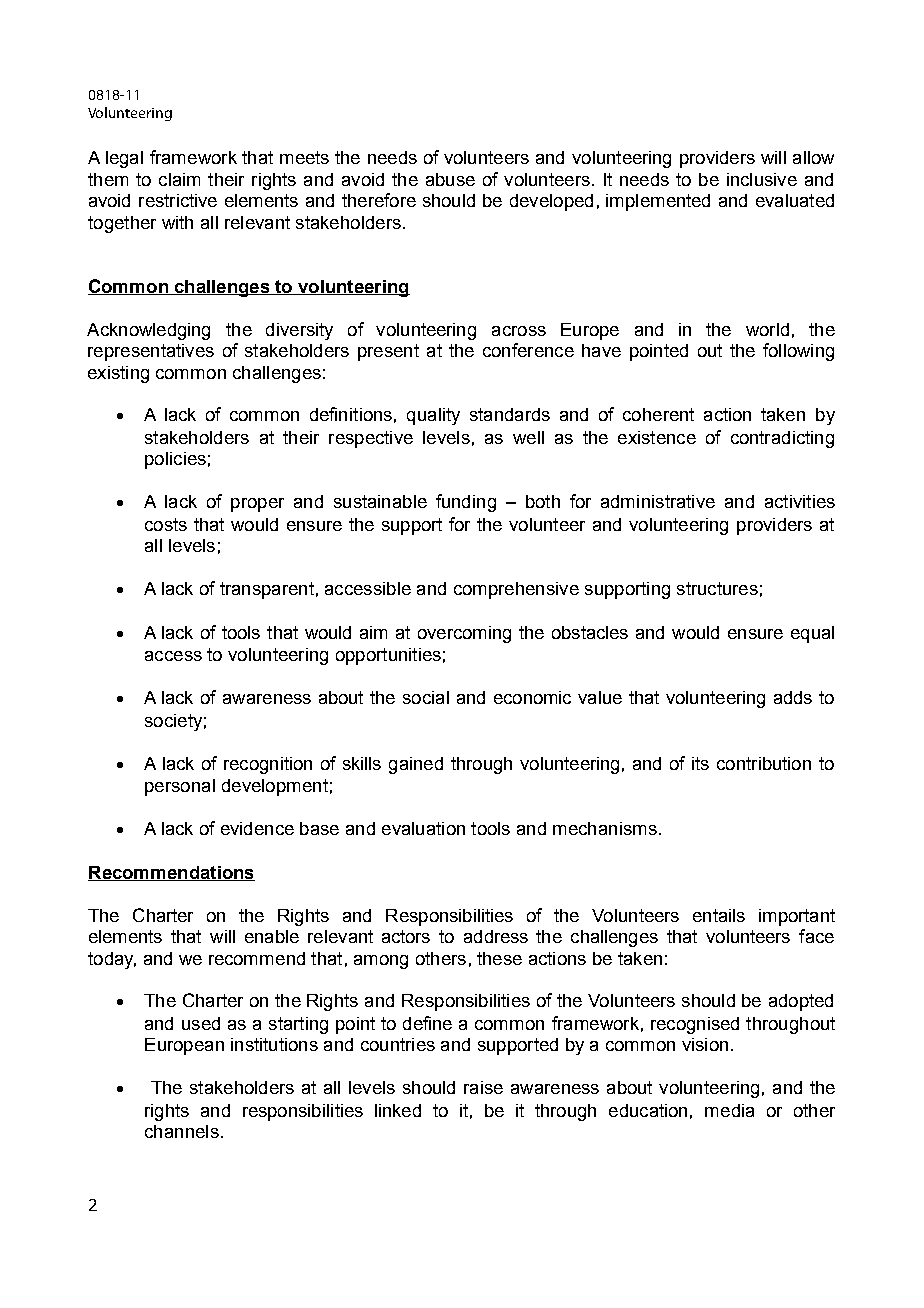  Describe the element at coordinates (450, 179) in the document. I see `abuse` at that location.
